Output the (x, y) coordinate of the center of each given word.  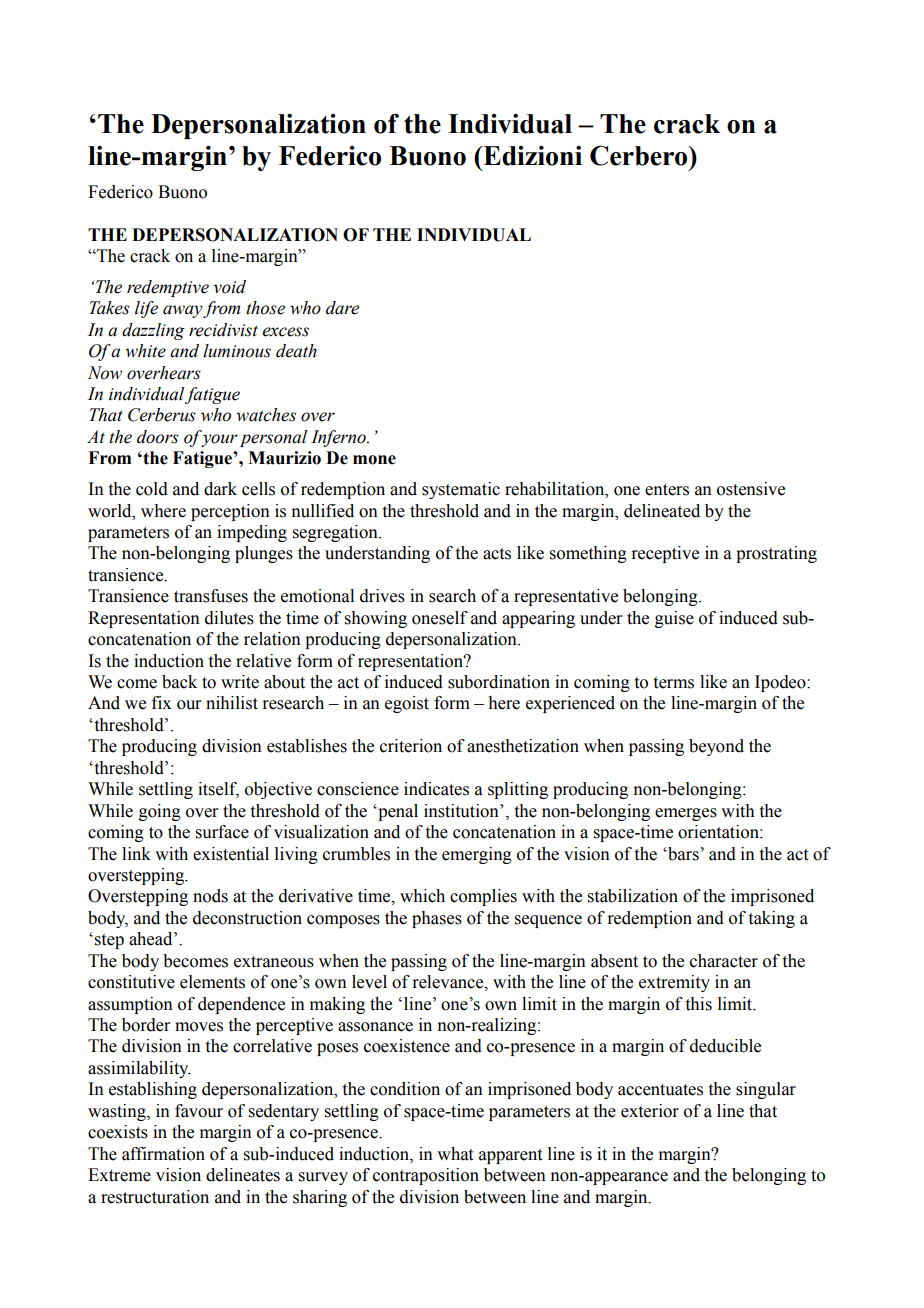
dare (342, 308)
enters (667, 490)
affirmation (163, 1154)
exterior (650, 1111)
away (183, 311)
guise (674, 619)
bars (682, 854)
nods (210, 896)
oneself (440, 618)
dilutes (229, 618)
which (422, 896)
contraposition (426, 1176)
